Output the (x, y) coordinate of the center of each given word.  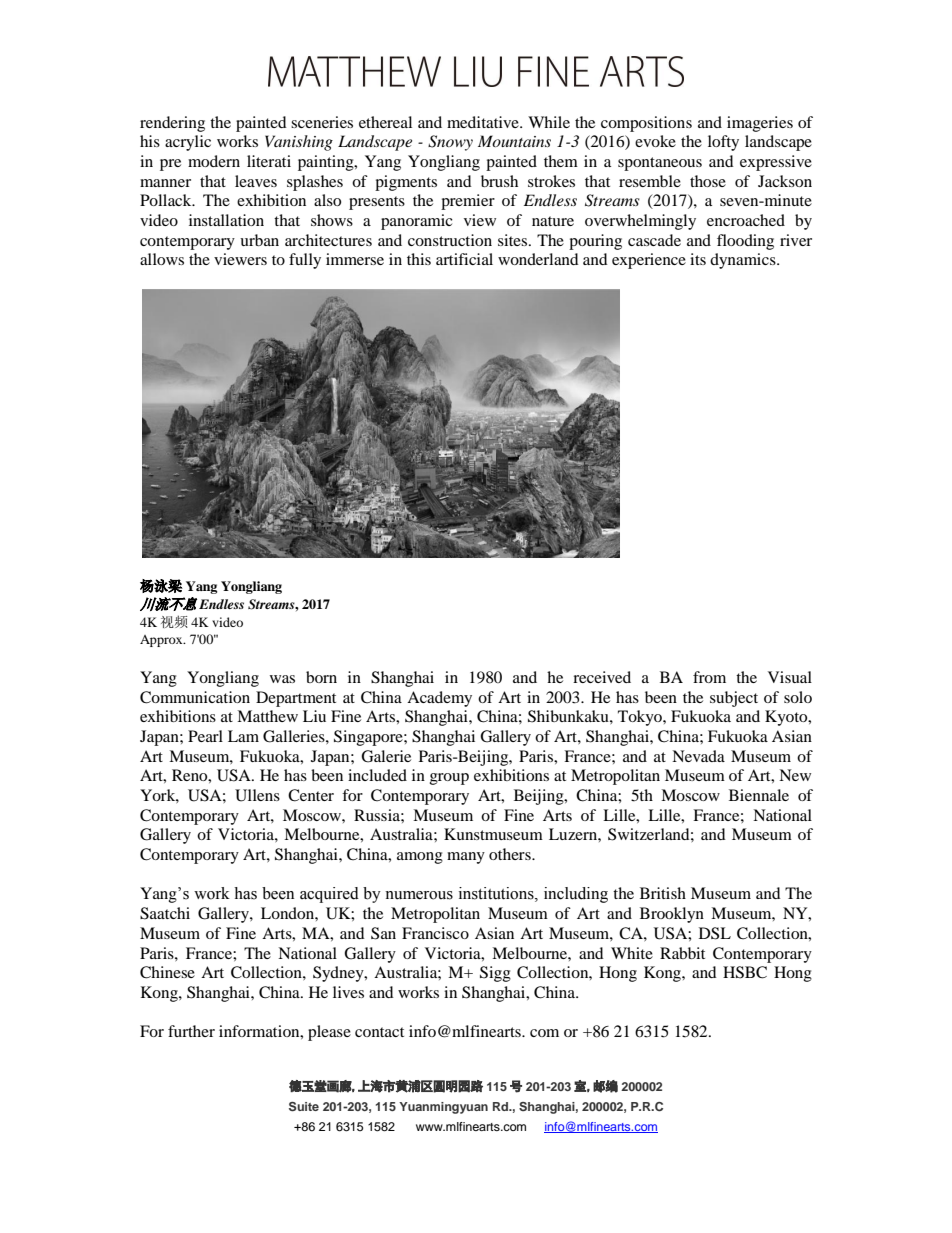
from (709, 677)
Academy (439, 699)
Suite (304, 1107)
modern (214, 161)
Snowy (450, 143)
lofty (723, 143)
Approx (162, 641)
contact (379, 1032)
